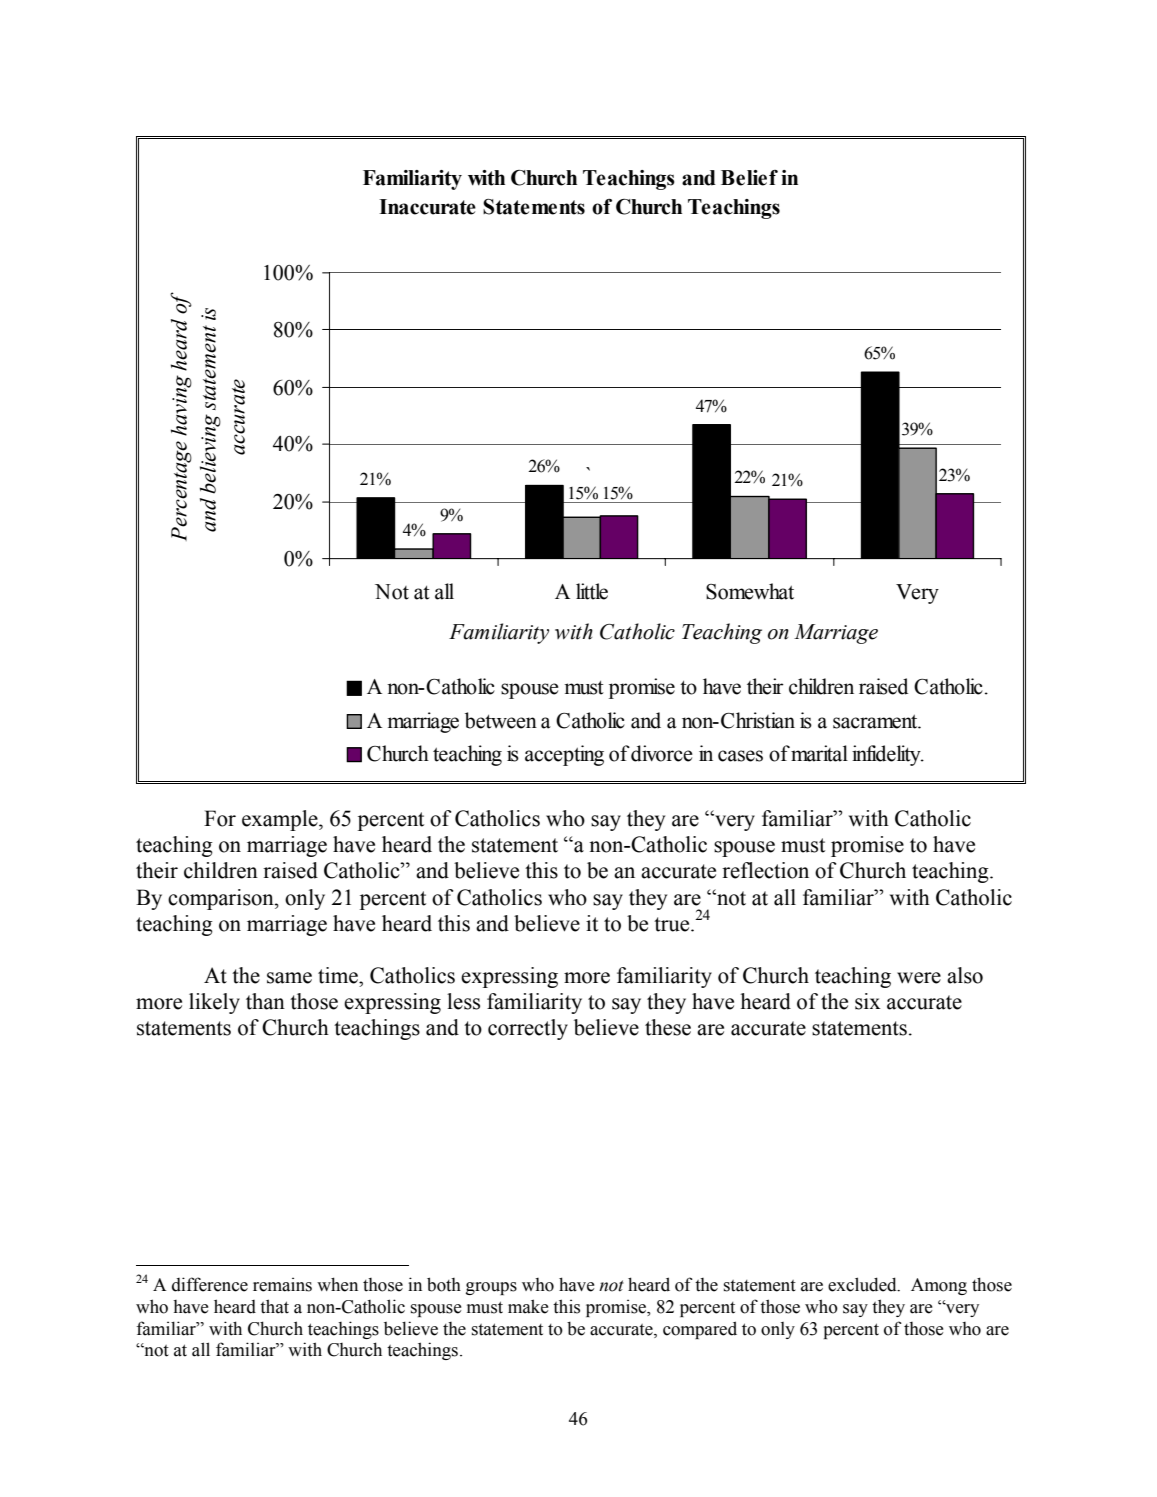 The width and height of the screenshot is (1157, 1497). Describe the element at coordinates (750, 591) in the screenshot. I see `Somewhat` at that location.
